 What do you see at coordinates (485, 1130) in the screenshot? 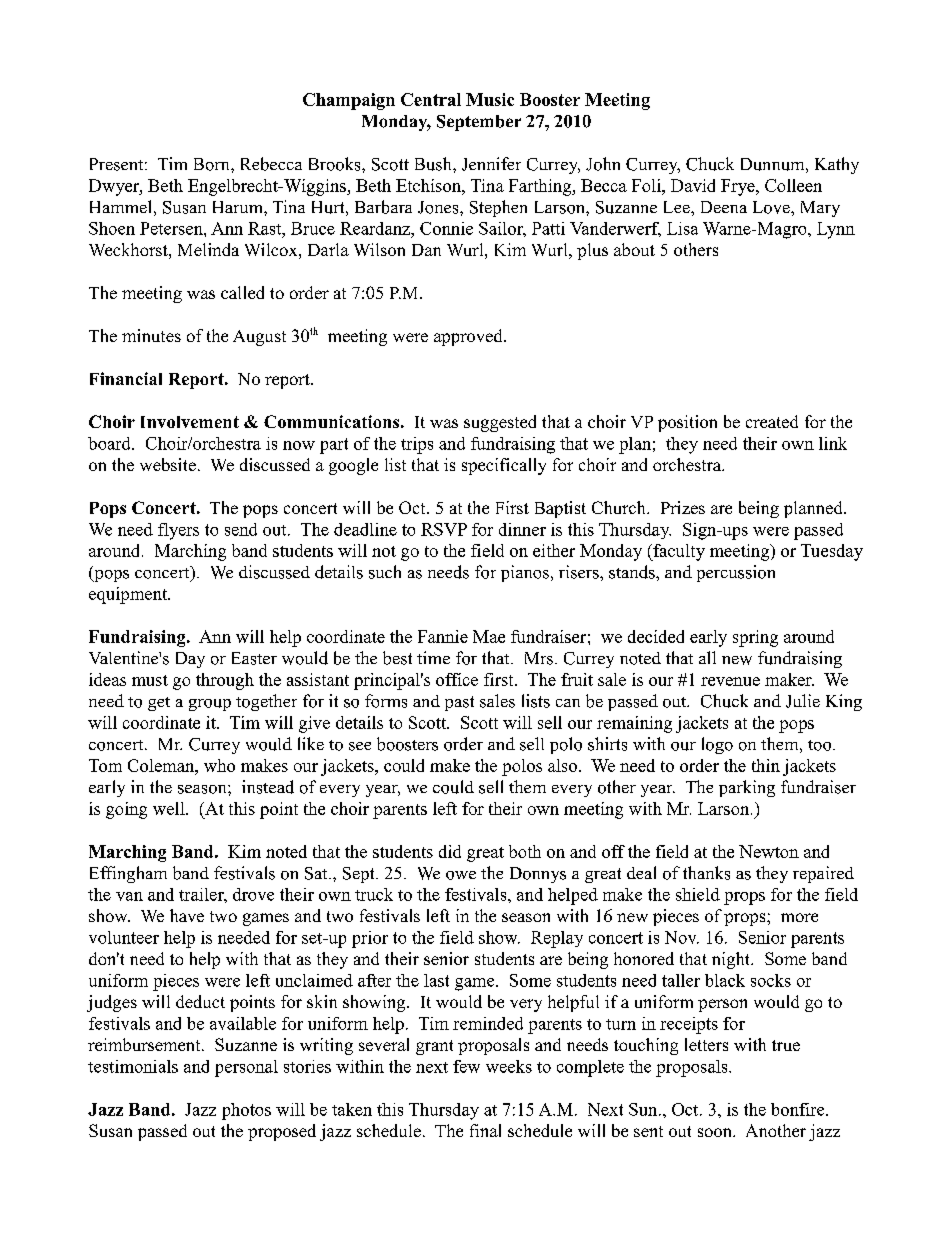
I see `final` at bounding box center [485, 1130].
